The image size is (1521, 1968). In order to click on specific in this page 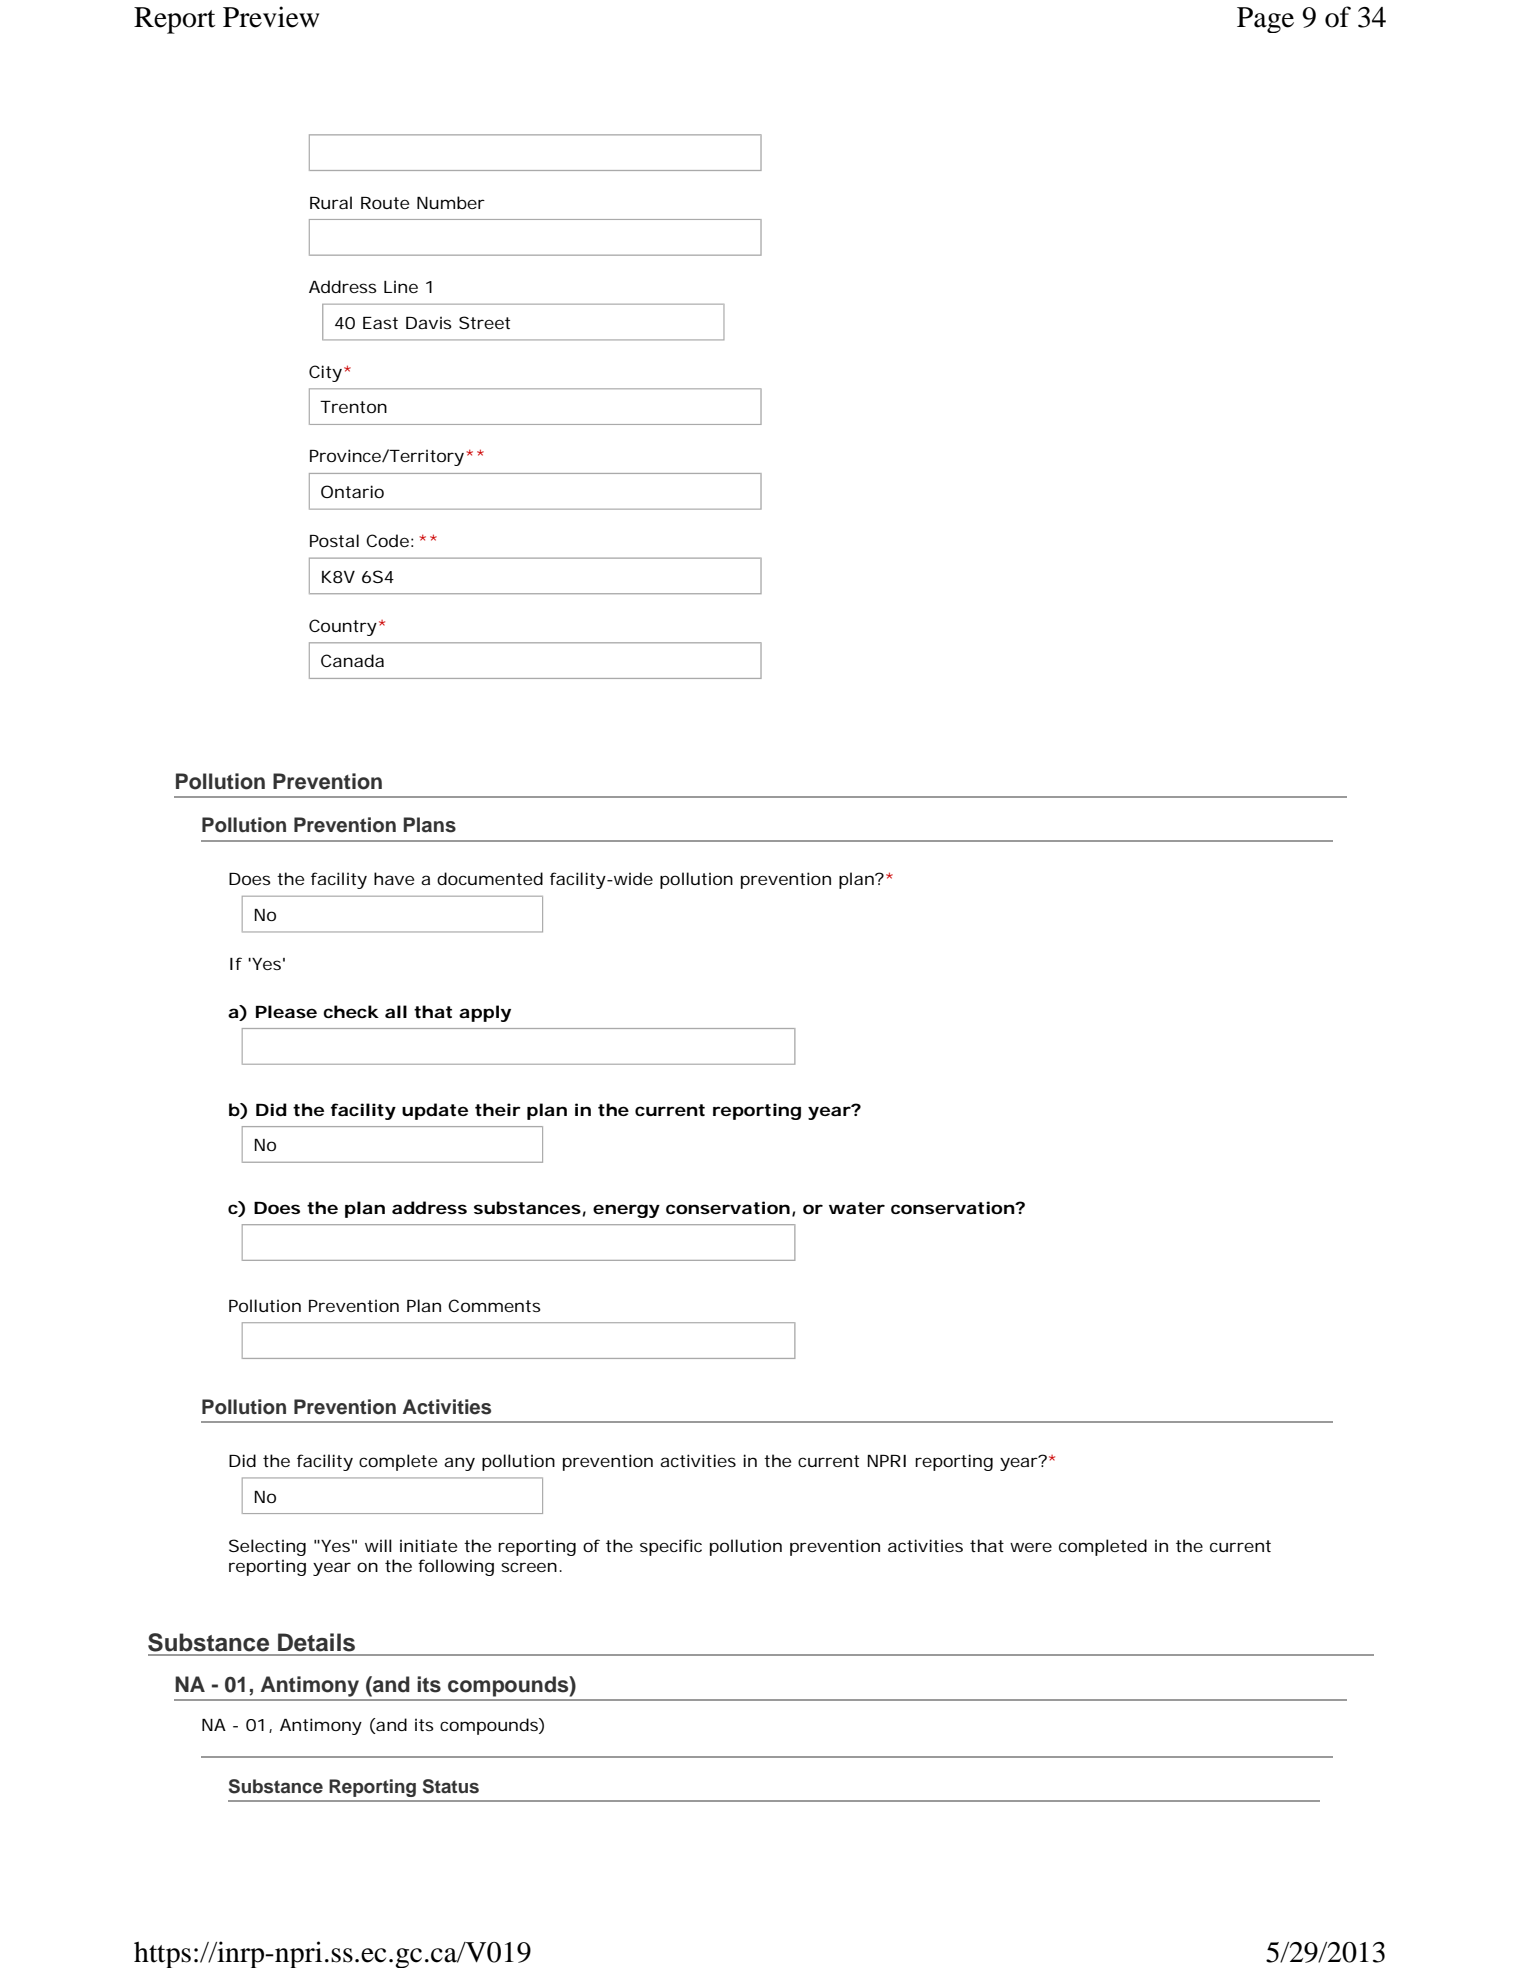, I will do `click(671, 1547)`.
